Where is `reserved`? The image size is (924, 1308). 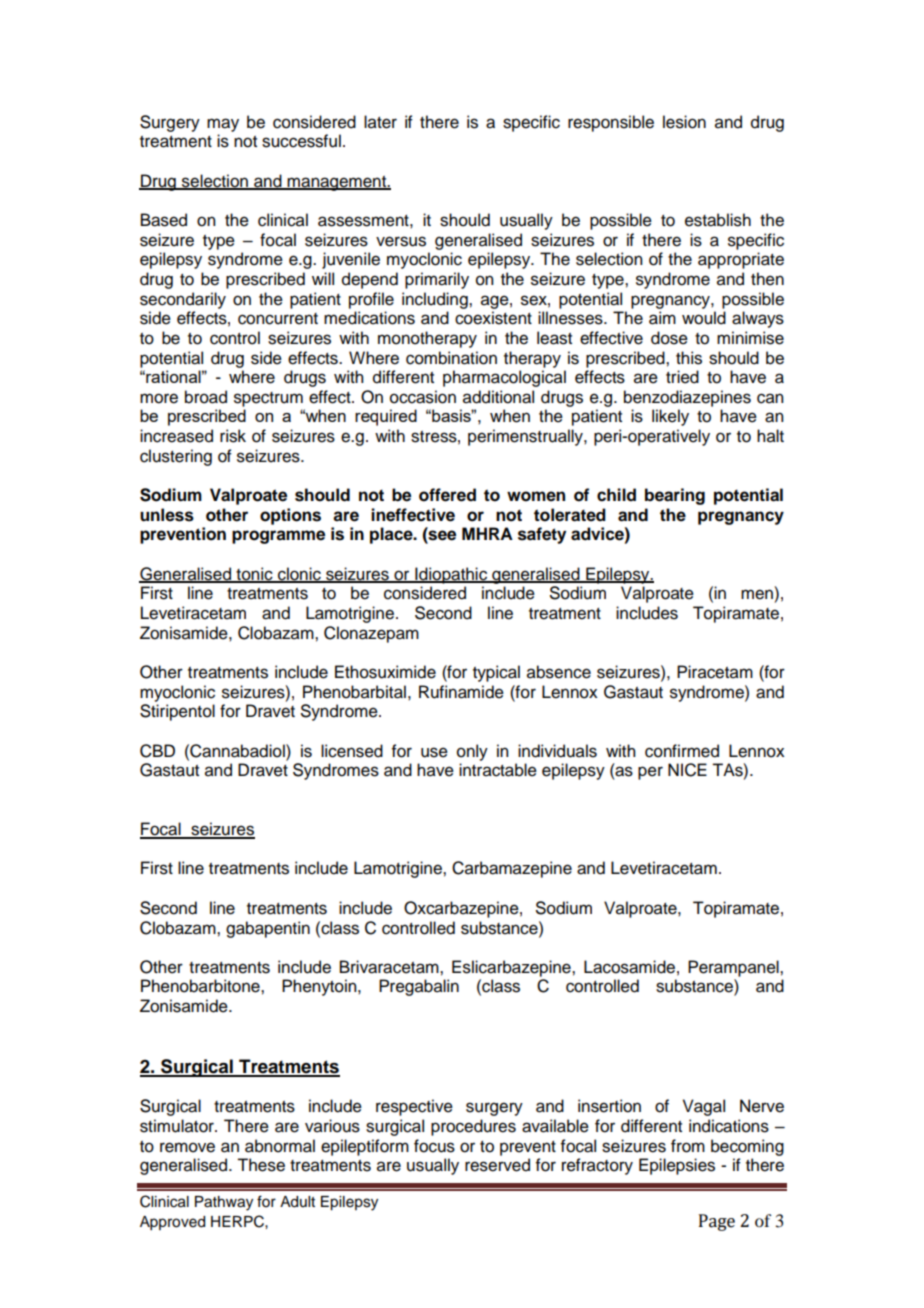
reserved is located at coordinates (497, 1165).
